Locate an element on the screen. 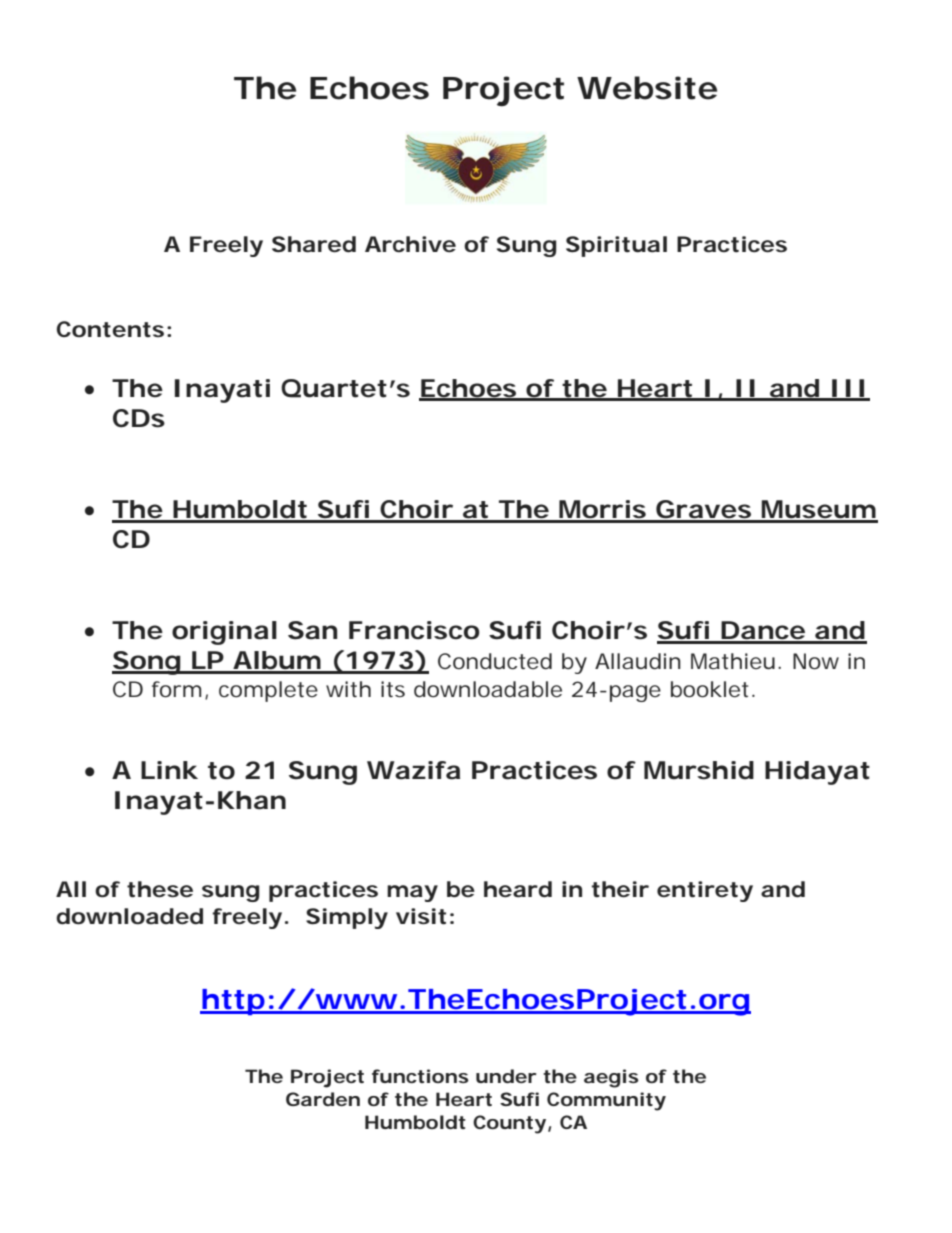 The image size is (952, 1233). Mathieu is located at coordinates (733, 661).
